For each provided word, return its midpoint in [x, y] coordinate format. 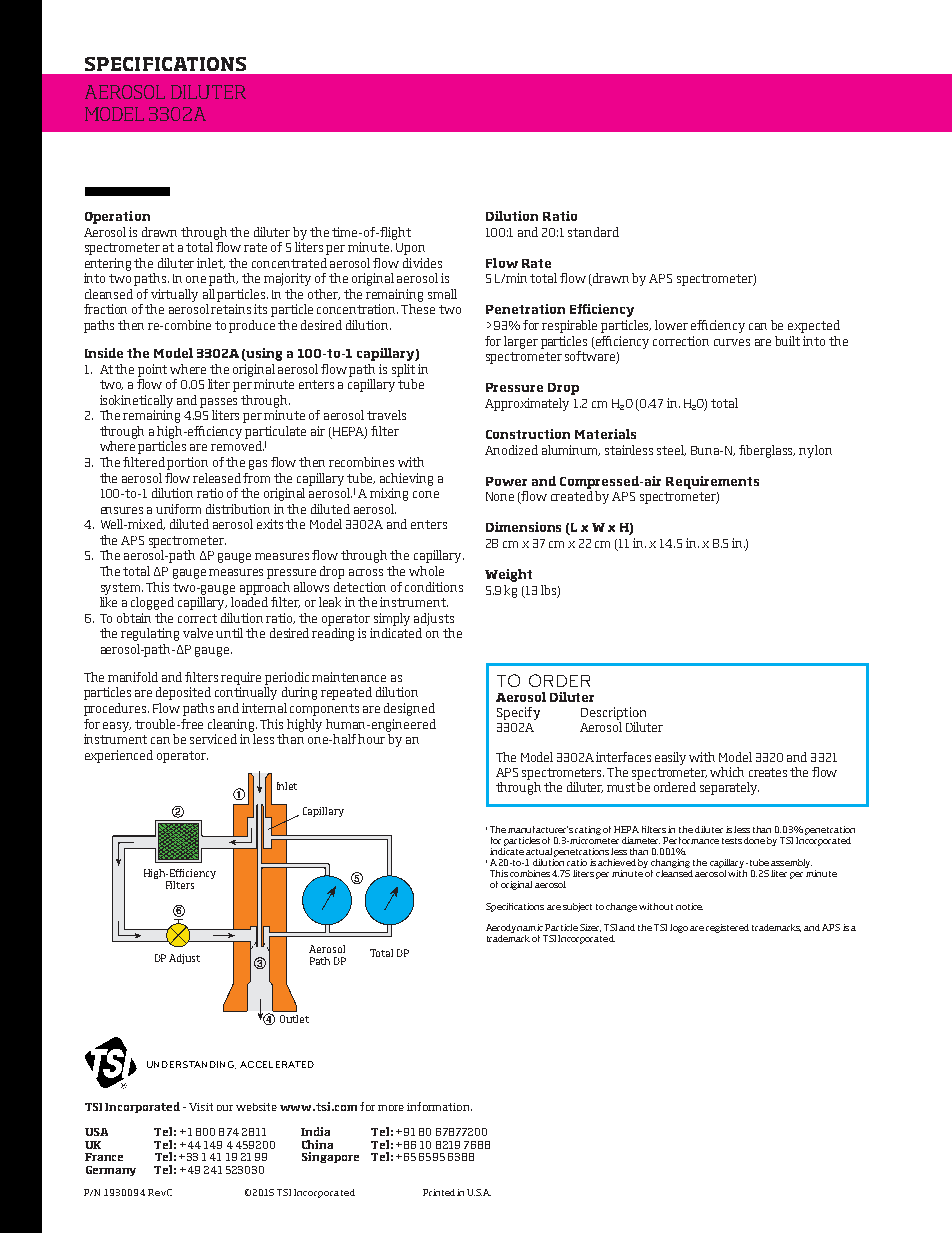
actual [539, 851]
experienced [119, 756]
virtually [174, 295]
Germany [111, 1171]
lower [671, 325]
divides [422, 263]
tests [732, 841]
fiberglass [767, 451]
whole [426, 571]
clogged [152, 603]
